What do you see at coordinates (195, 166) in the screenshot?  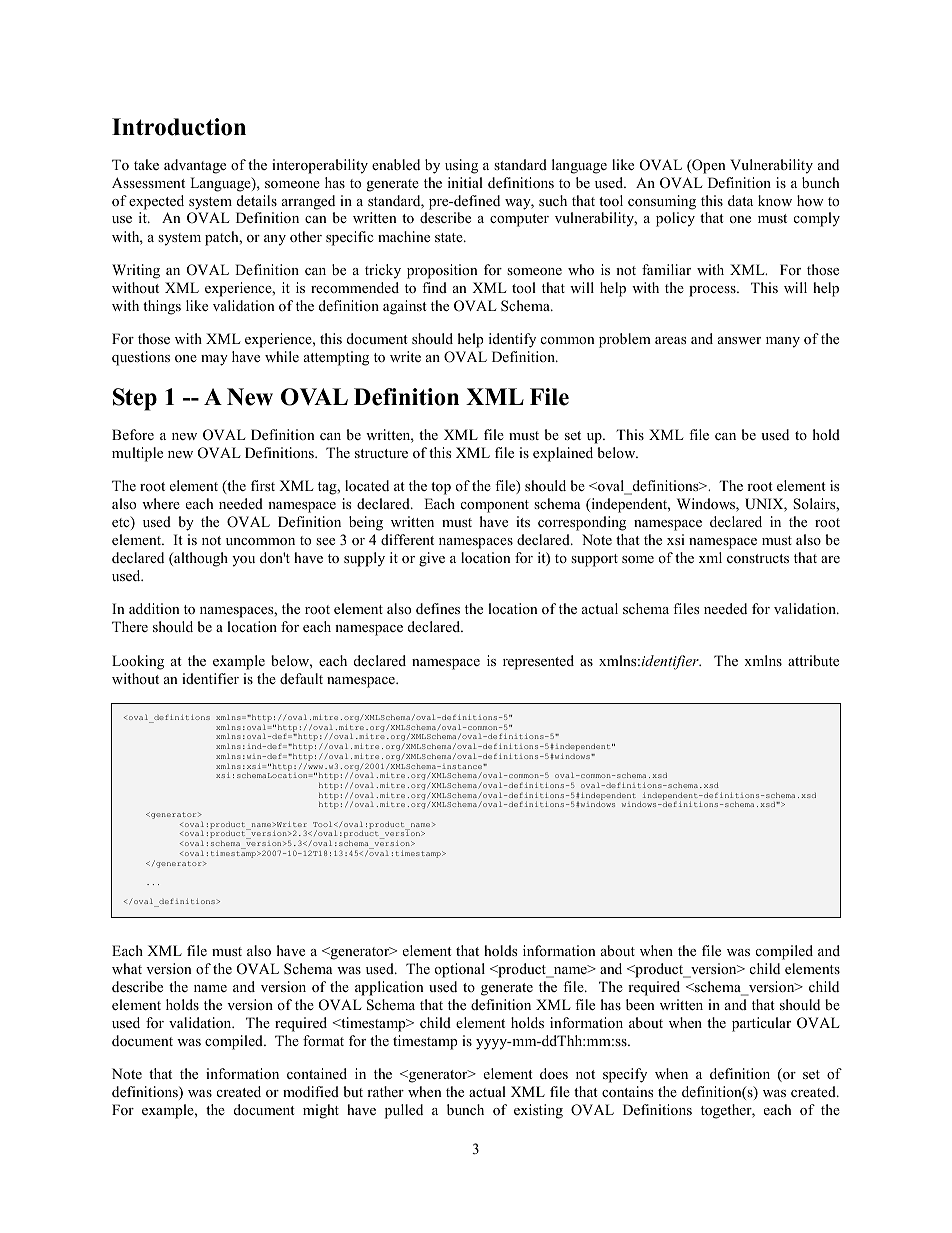 I see `advantage` at bounding box center [195, 166].
